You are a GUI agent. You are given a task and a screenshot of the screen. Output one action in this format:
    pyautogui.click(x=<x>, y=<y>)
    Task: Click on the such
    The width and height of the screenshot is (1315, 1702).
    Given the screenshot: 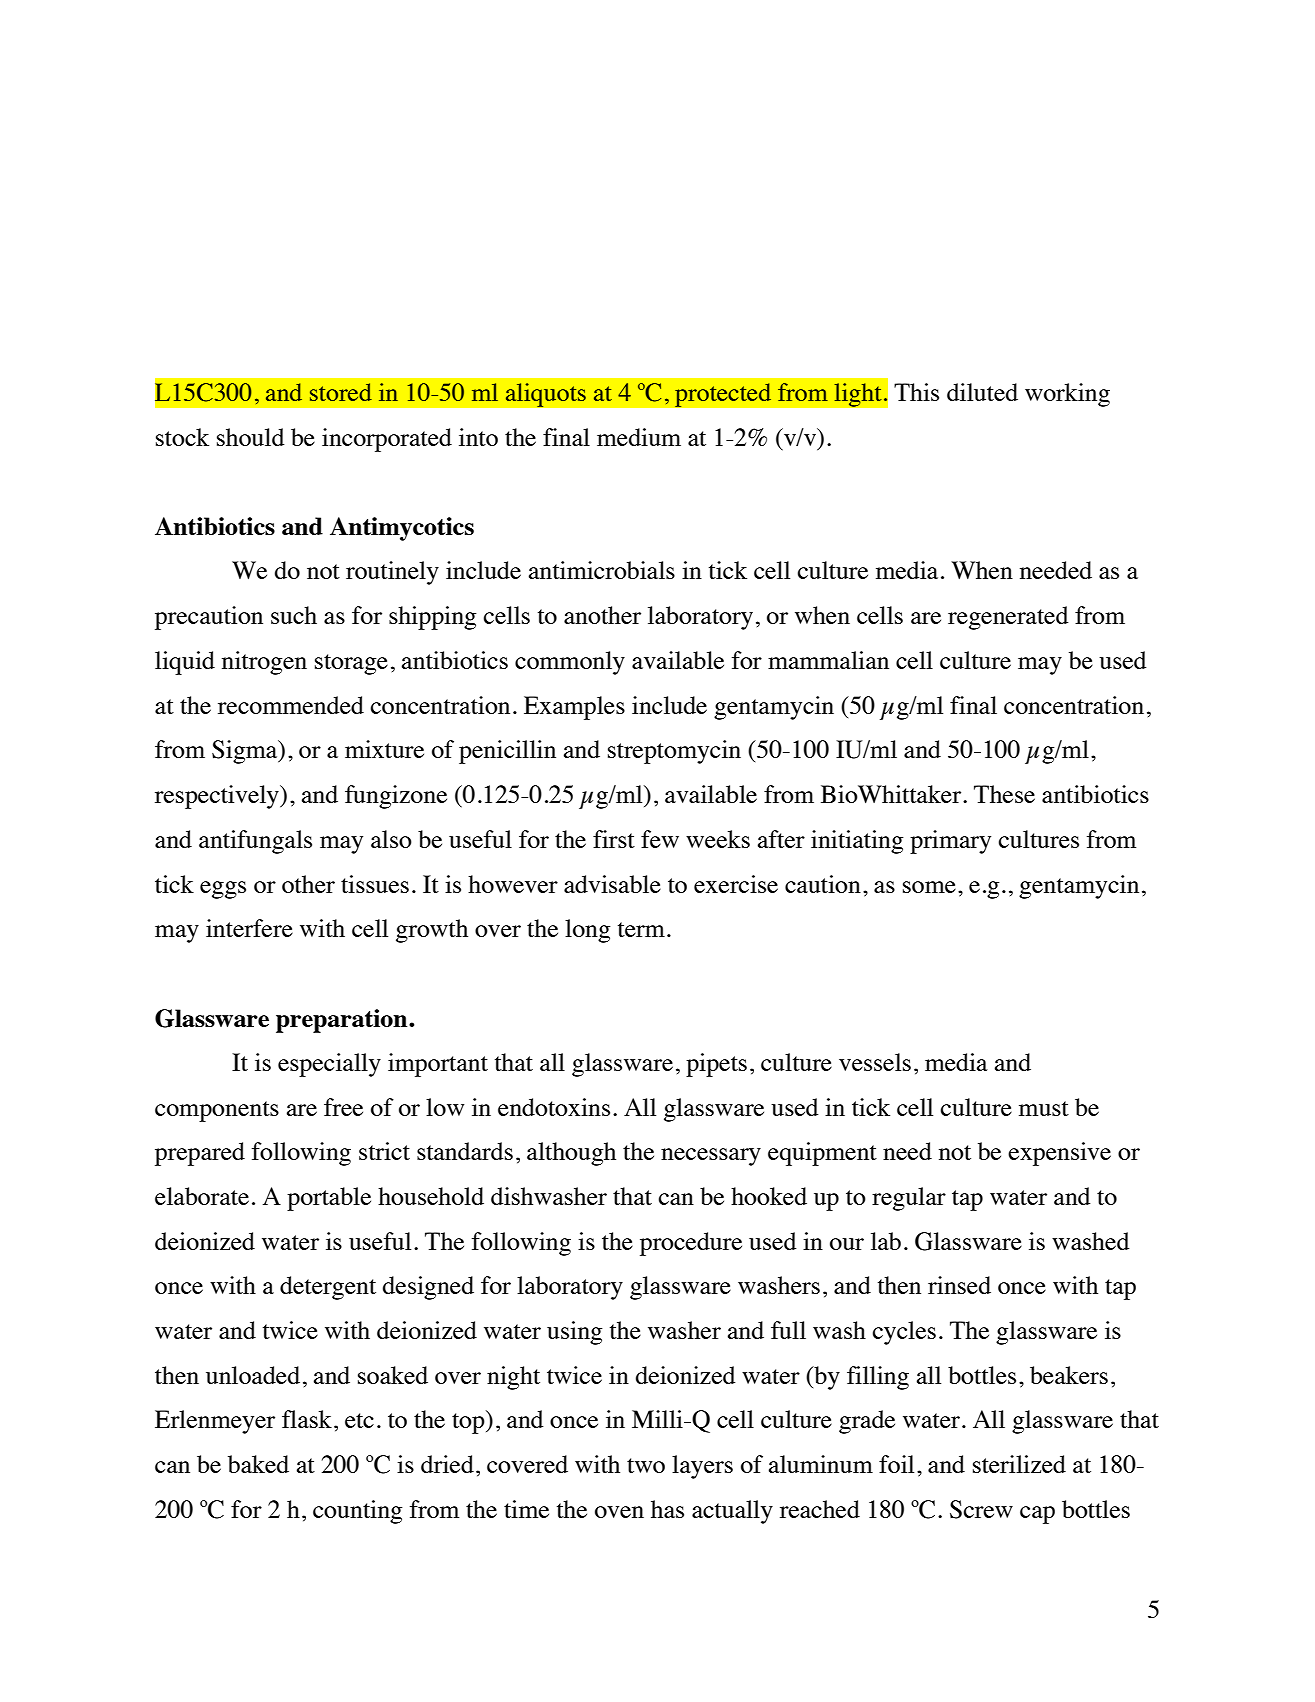 What is the action you would take?
    pyautogui.click(x=294, y=615)
